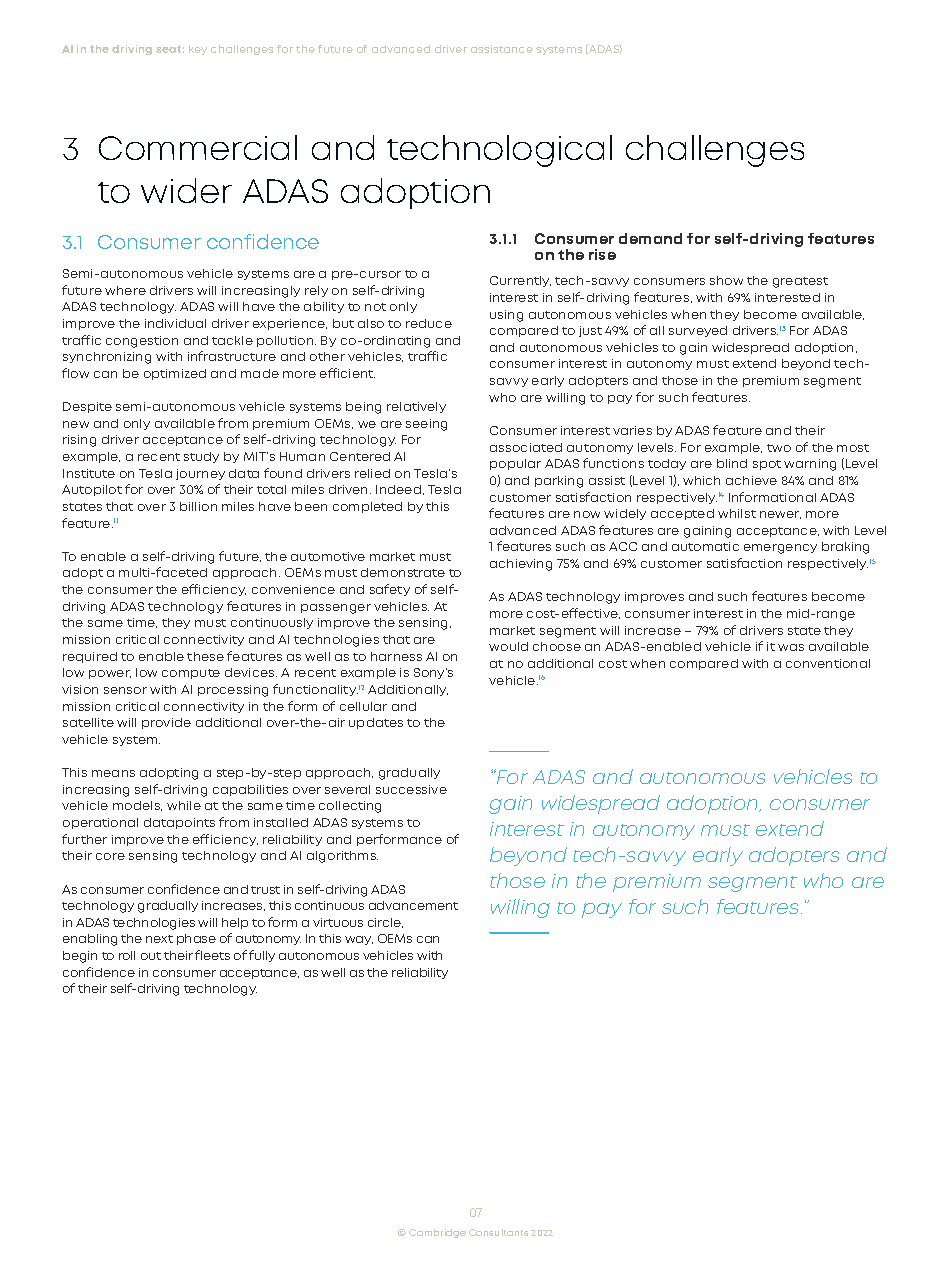 The image size is (952, 1267). I want to click on advancement, so click(413, 905).
